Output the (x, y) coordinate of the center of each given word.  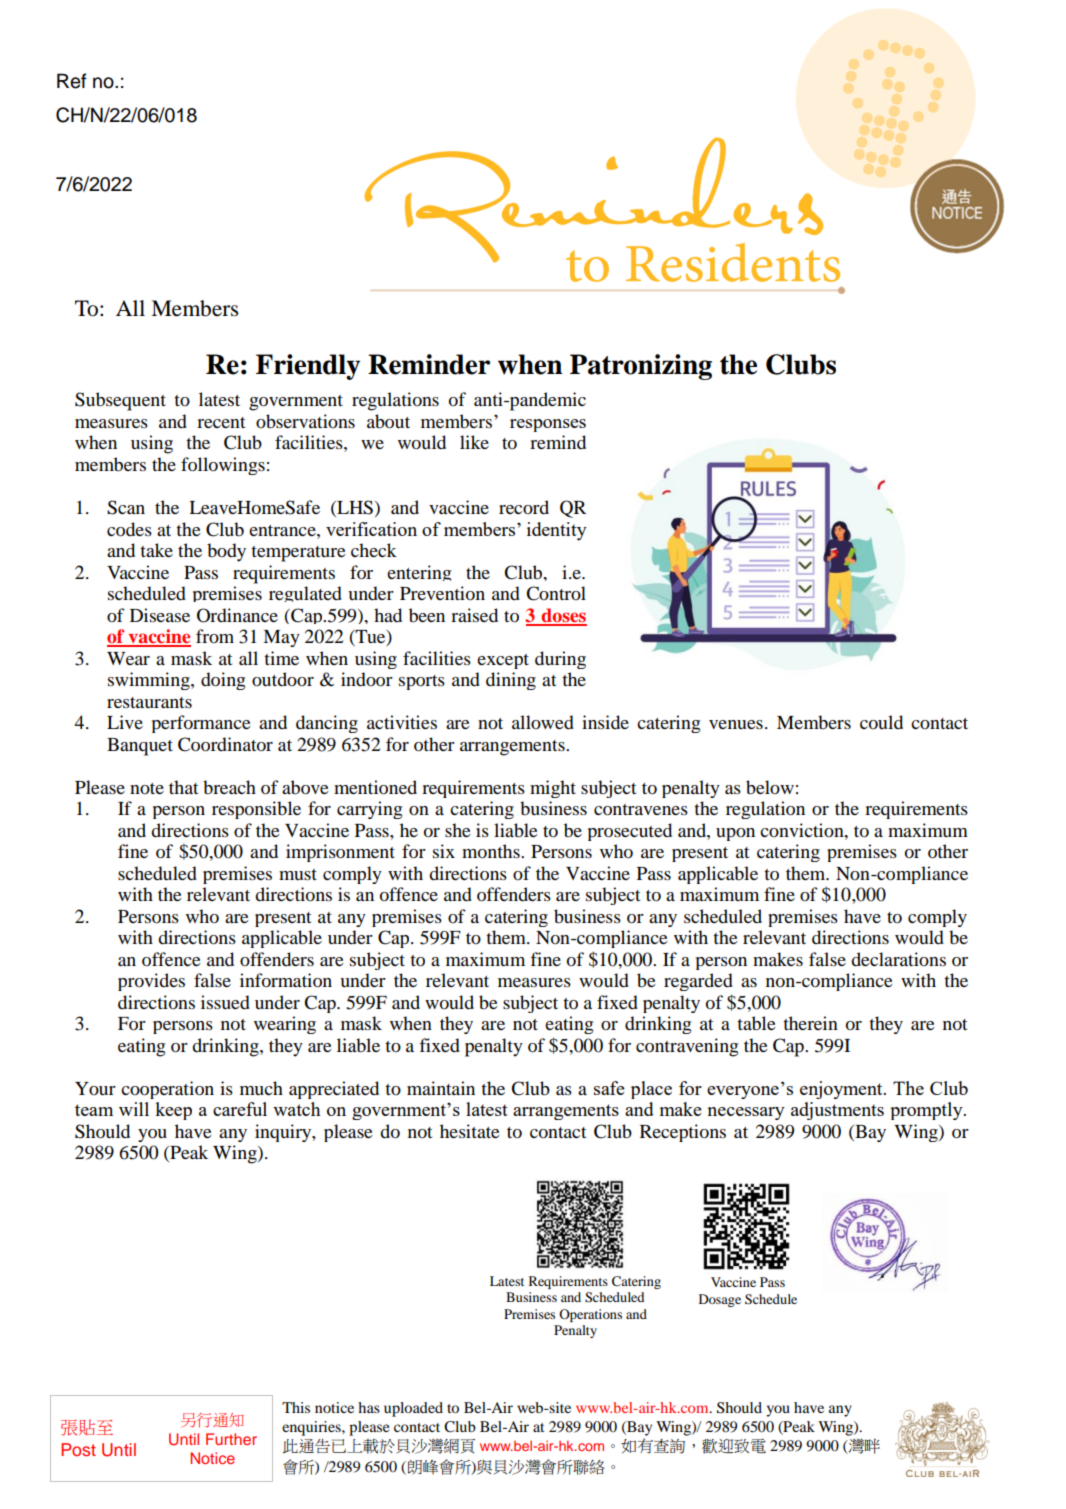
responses (548, 425)
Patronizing (641, 367)
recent (221, 422)
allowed (543, 722)
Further (231, 1439)
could (881, 722)
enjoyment (842, 1090)
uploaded (413, 1409)
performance (201, 724)
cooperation (167, 1090)
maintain (441, 1088)
